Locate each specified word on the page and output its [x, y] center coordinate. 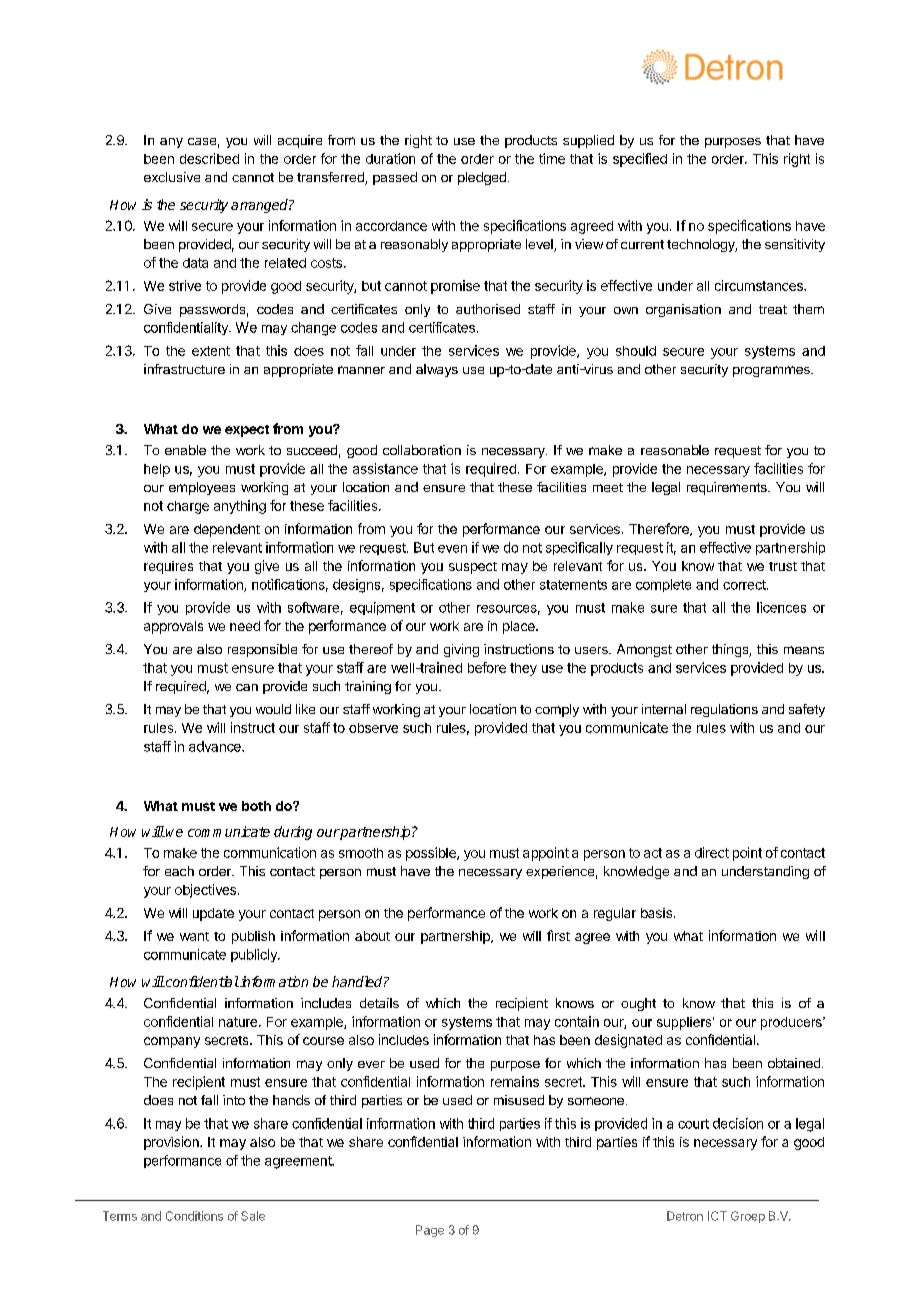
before [487, 667]
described [209, 158]
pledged [482, 178]
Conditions [194, 1216]
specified [640, 160]
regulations [724, 710]
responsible [262, 650]
